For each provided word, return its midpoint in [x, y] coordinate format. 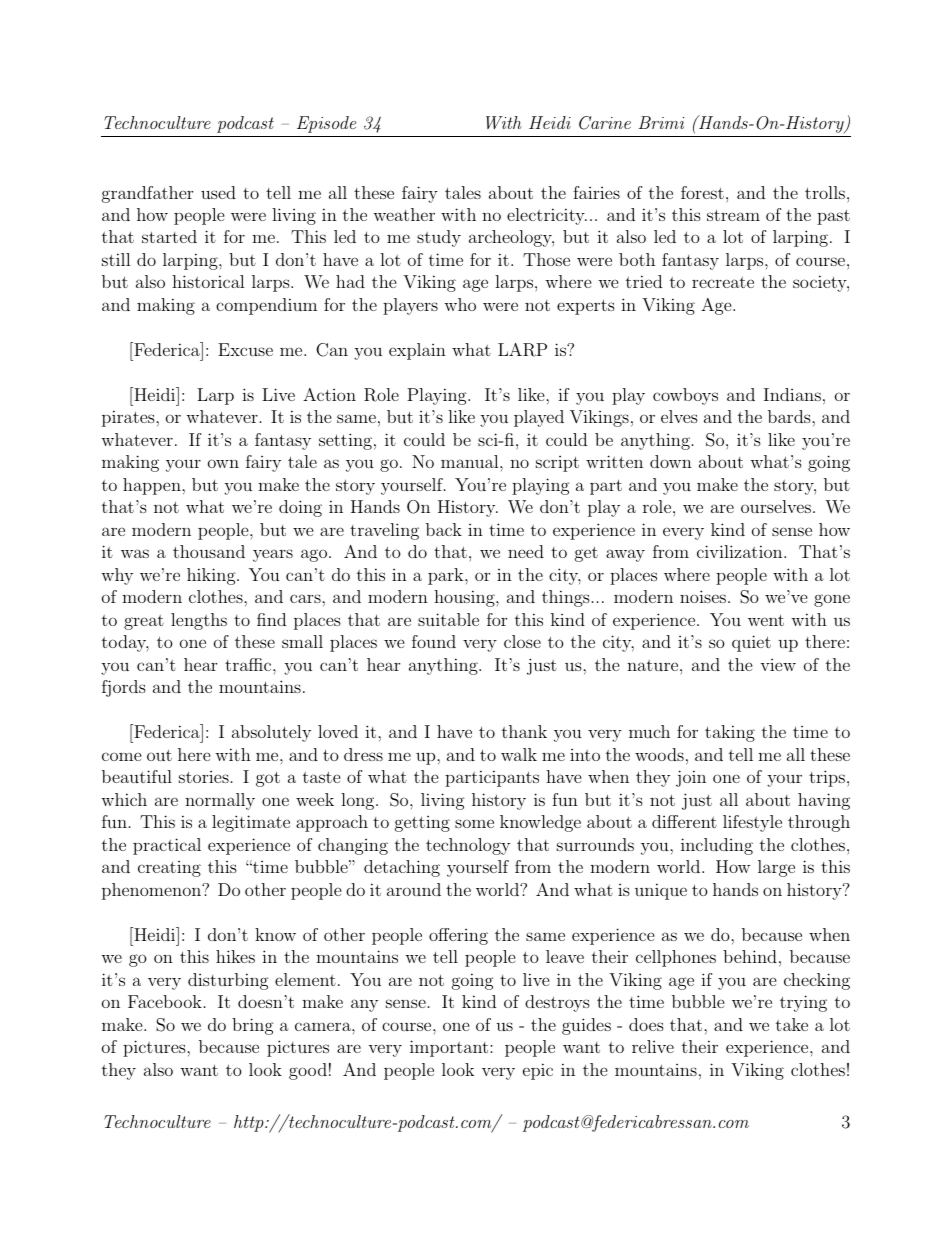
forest [702, 192]
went [766, 620]
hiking [212, 576]
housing [465, 598]
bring [253, 1026]
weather [404, 214]
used [218, 192]
